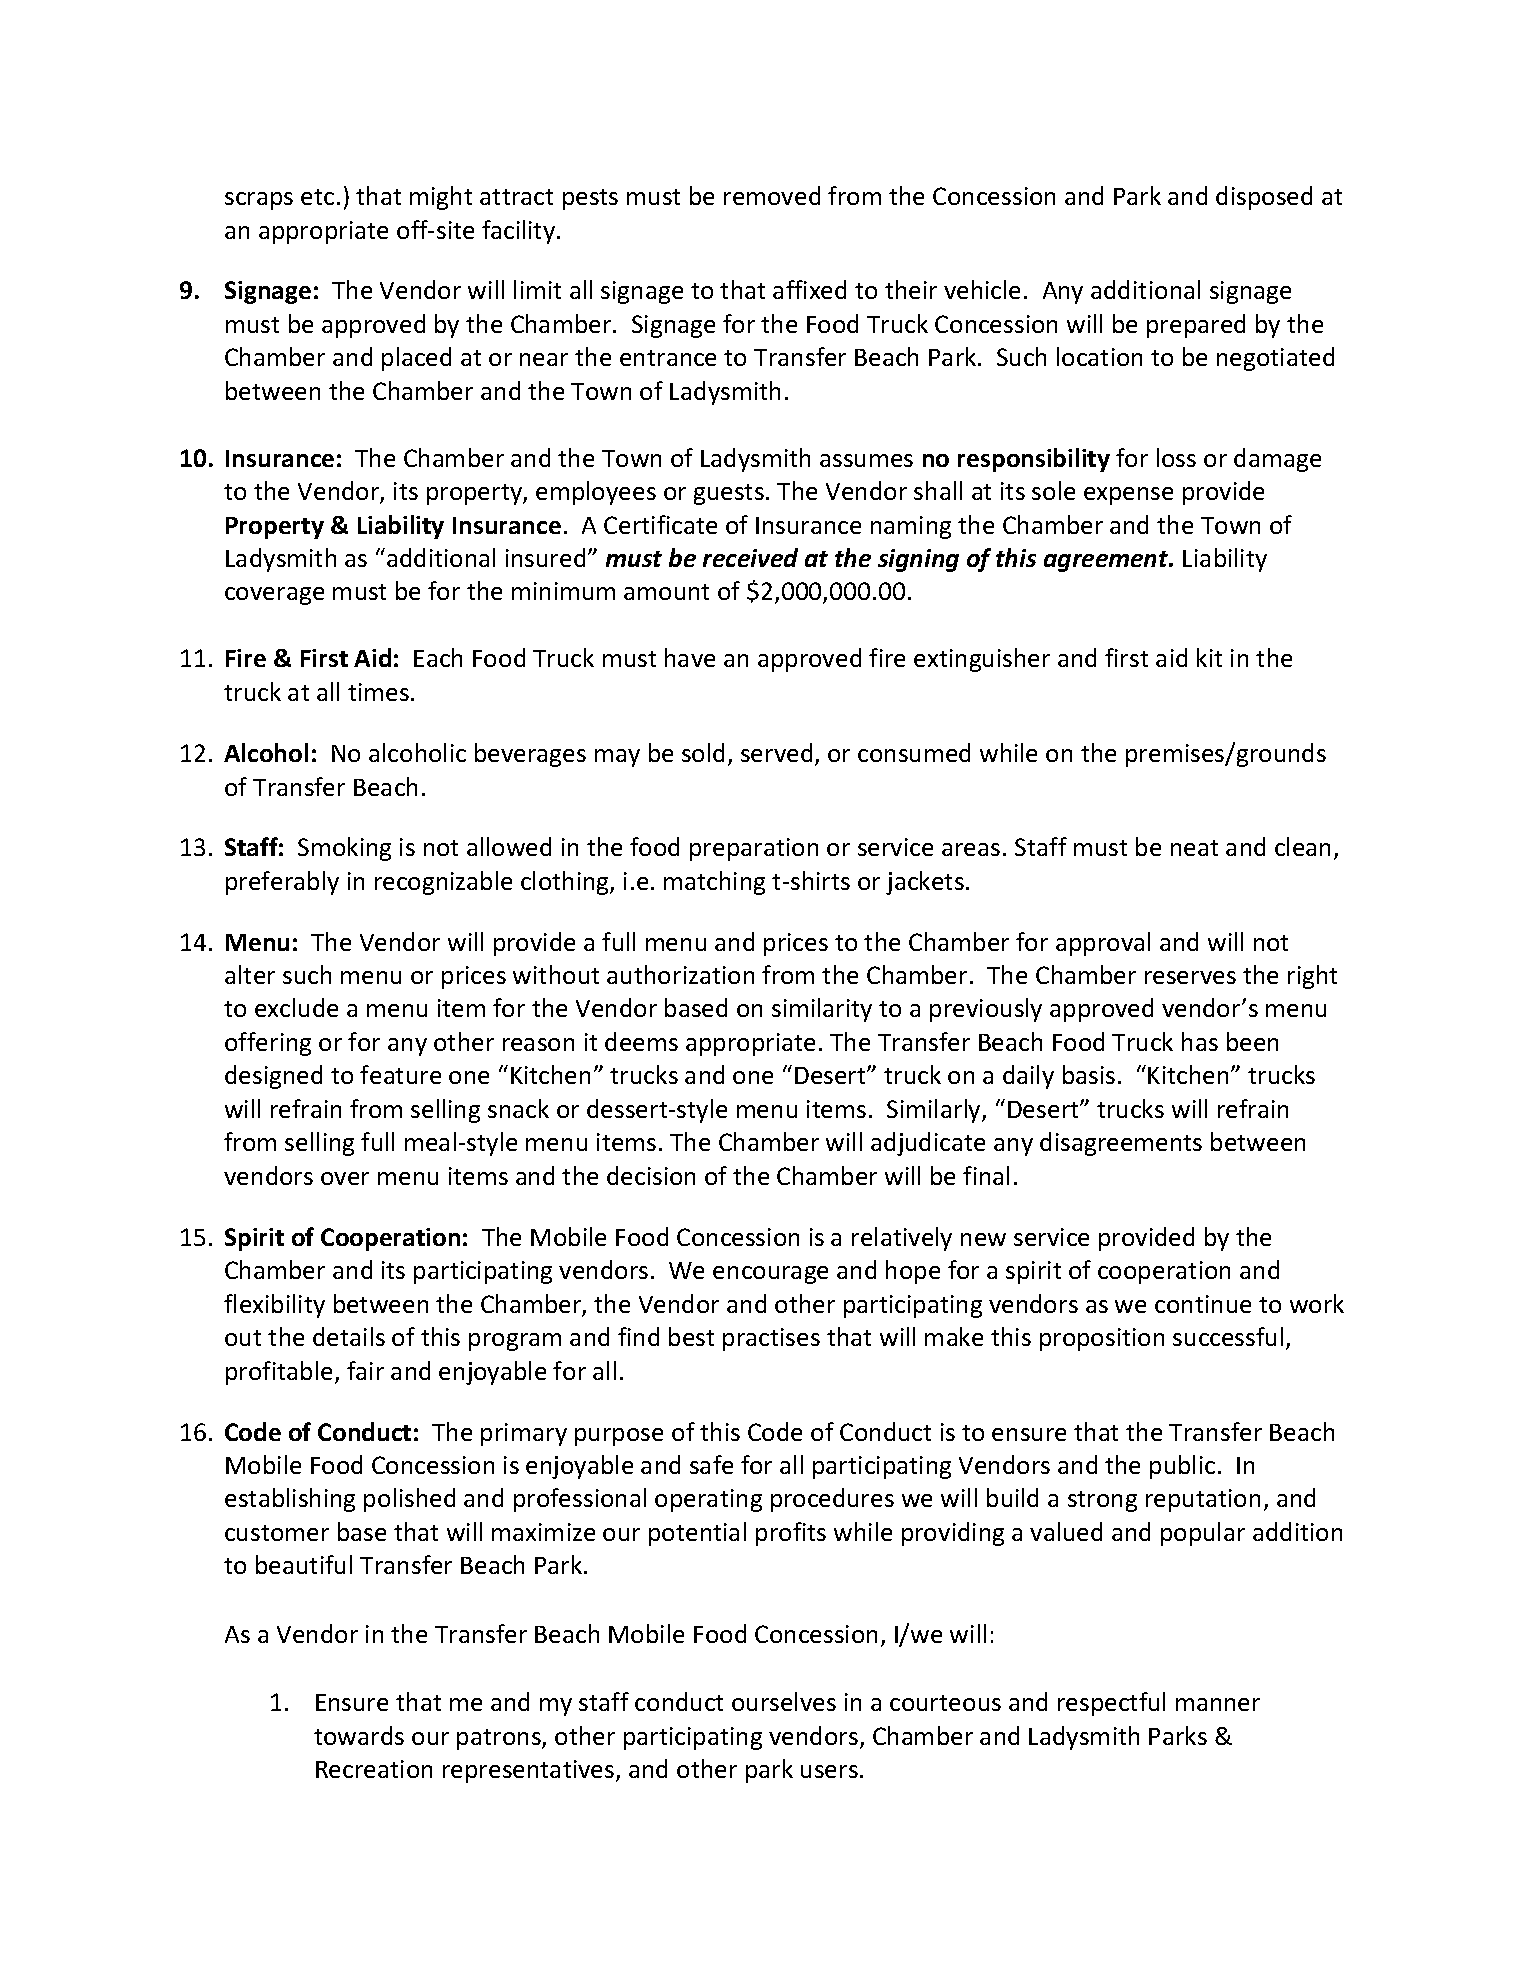 The height and width of the screenshot is (1974, 1525). What do you see at coordinates (772, 195) in the screenshot?
I see `removed` at bounding box center [772, 195].
